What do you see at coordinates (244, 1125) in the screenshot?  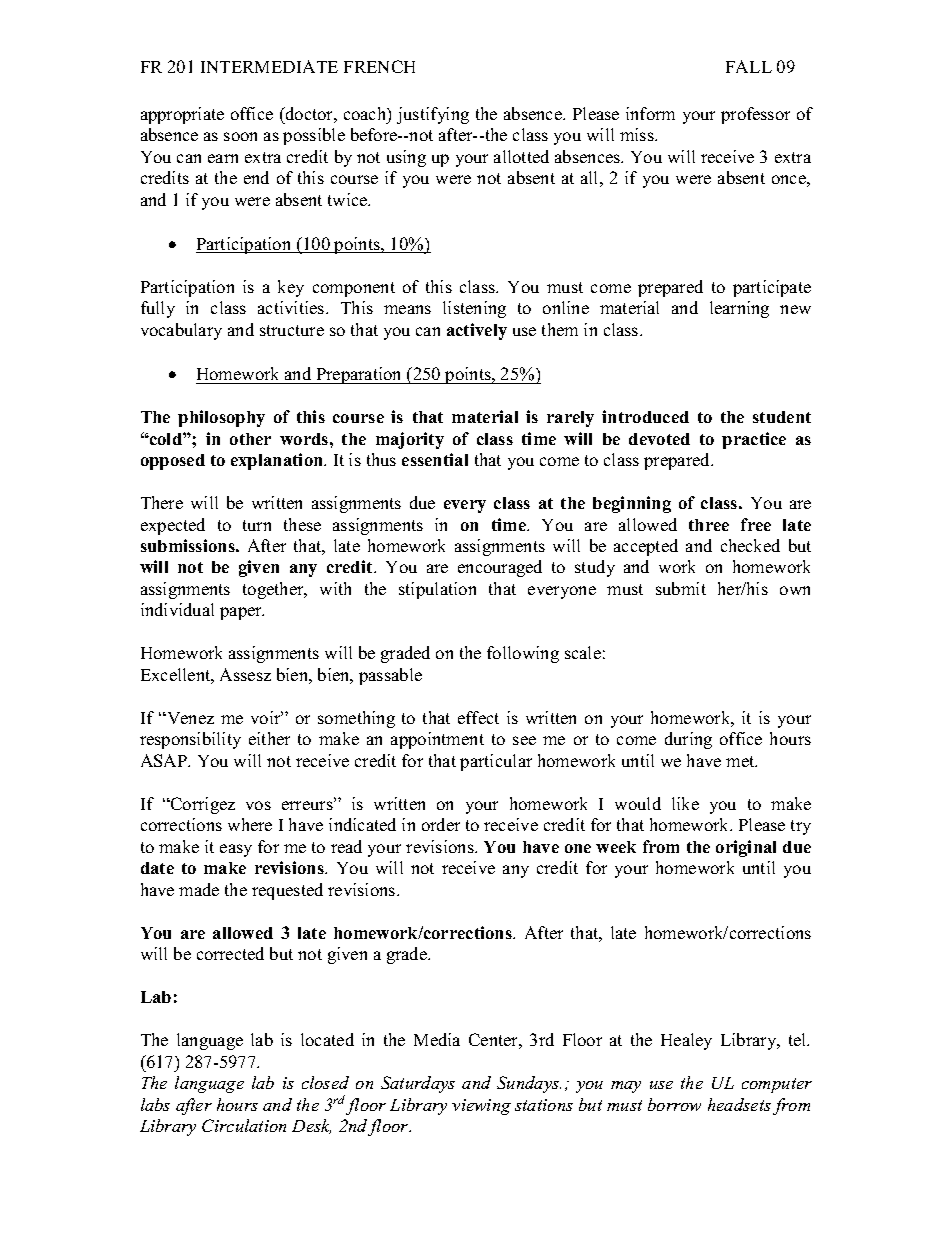 I see `Circulation` at bounding box center [244, 1125].
